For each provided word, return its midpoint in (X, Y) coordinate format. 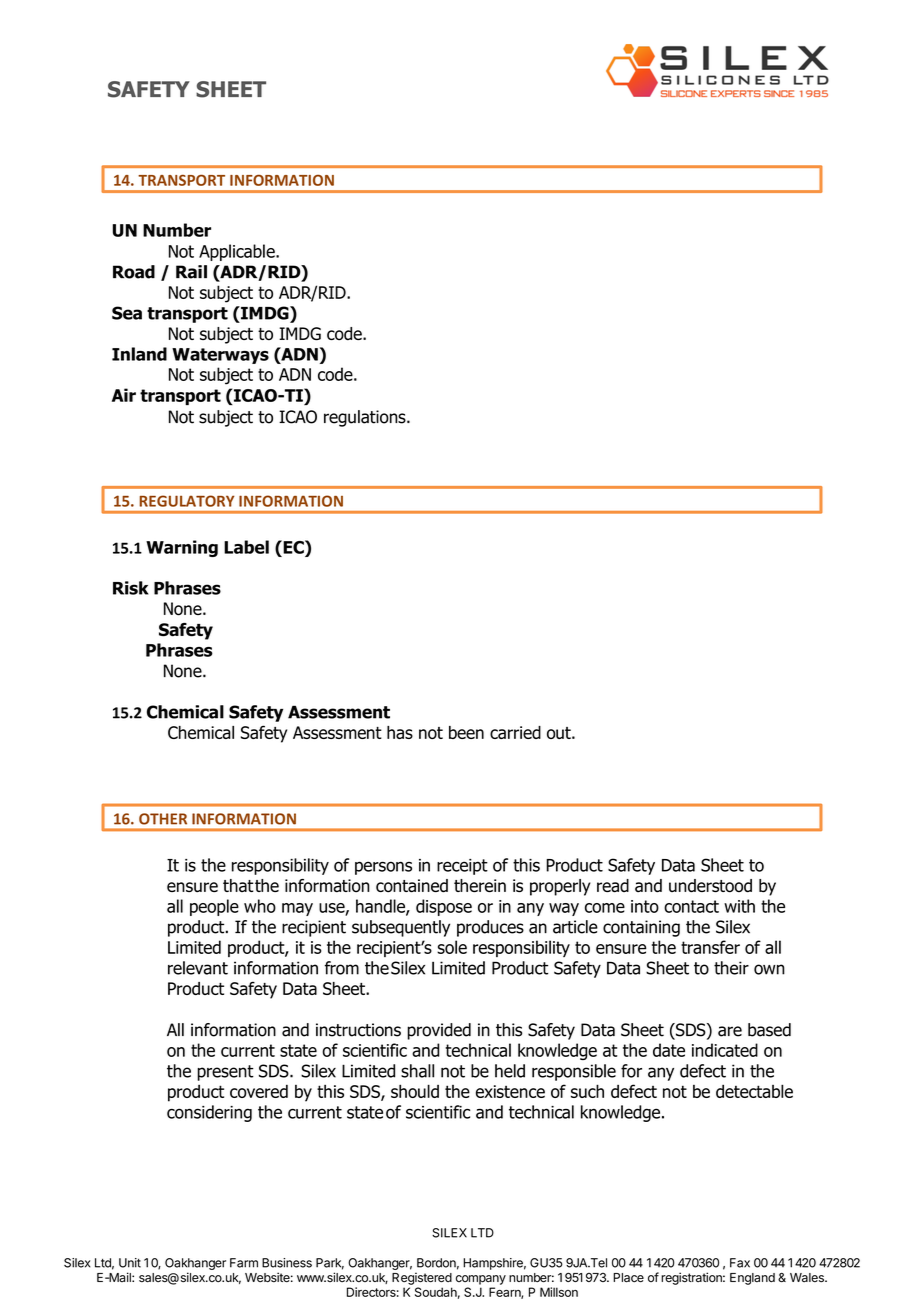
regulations (366, 418)
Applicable (238, 252)
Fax (740, 1263)
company (481, 1280)
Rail (191, 272)
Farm (244, 1263)
